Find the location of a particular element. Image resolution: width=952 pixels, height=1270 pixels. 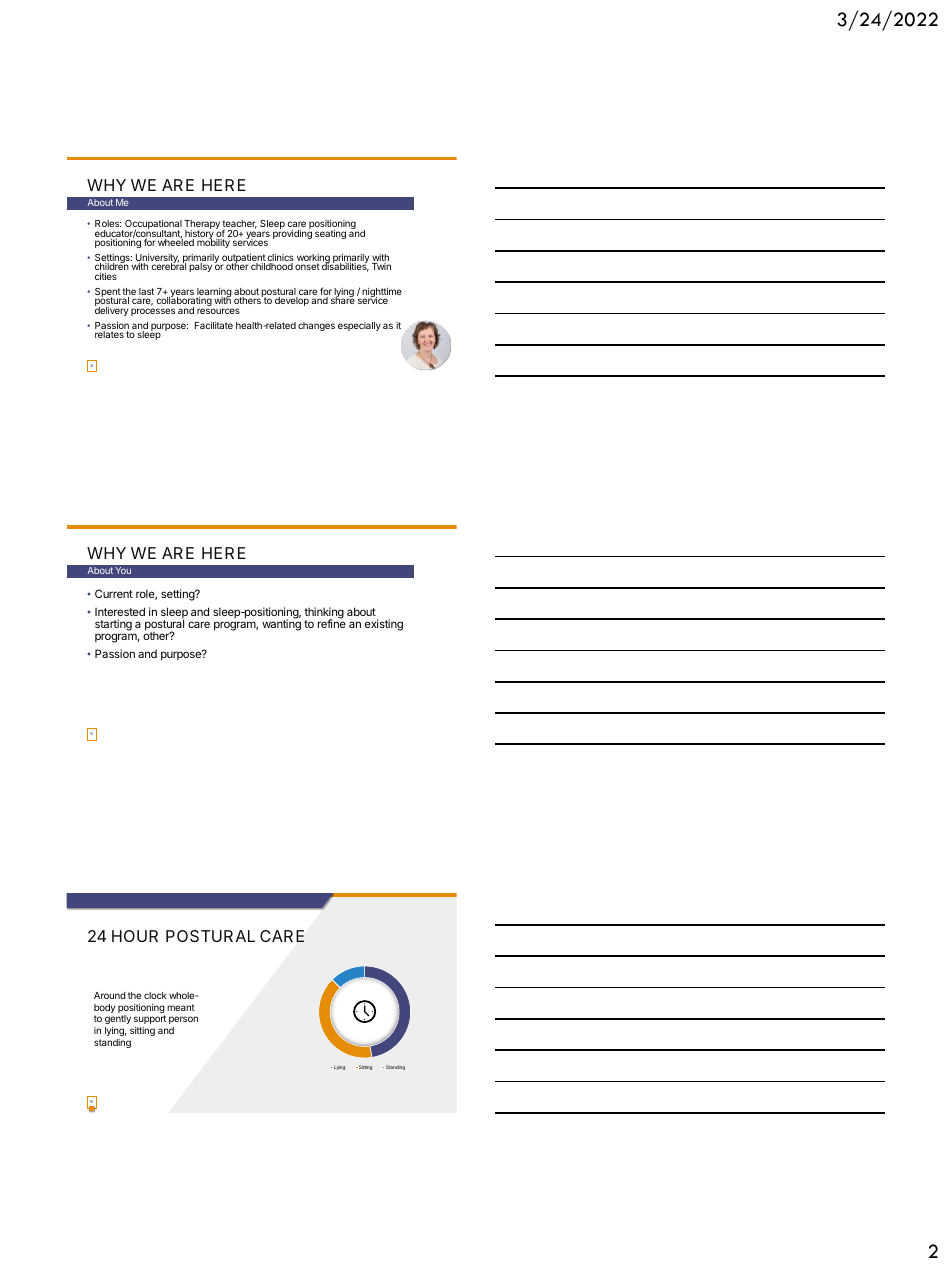

existing is located at coordinates (384, 625).
